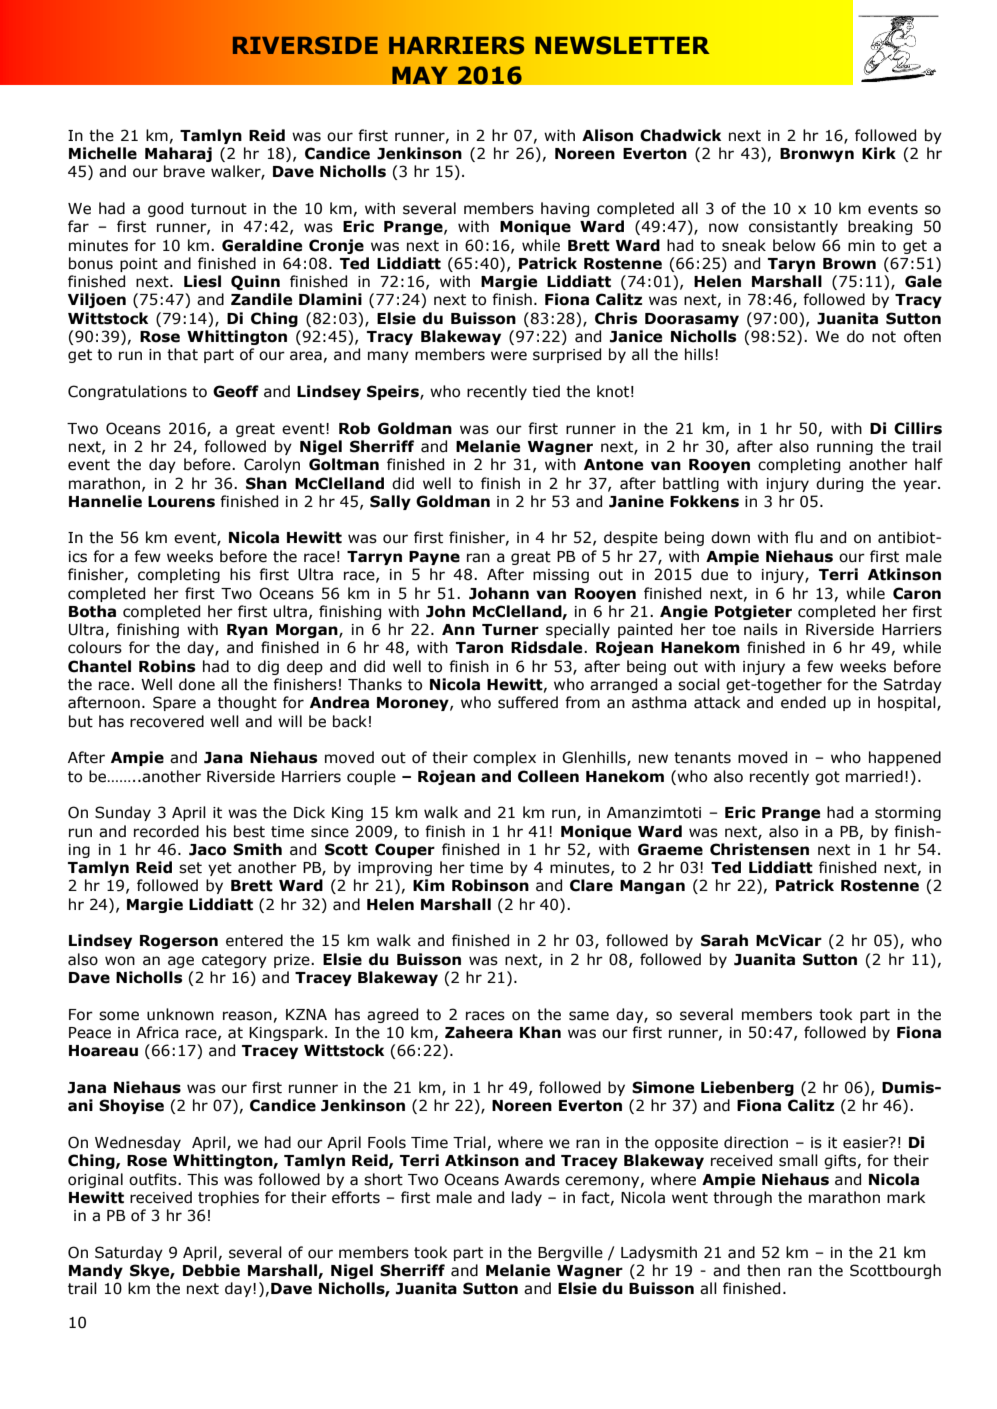  I want to click on Alison, so click(607, 135).
